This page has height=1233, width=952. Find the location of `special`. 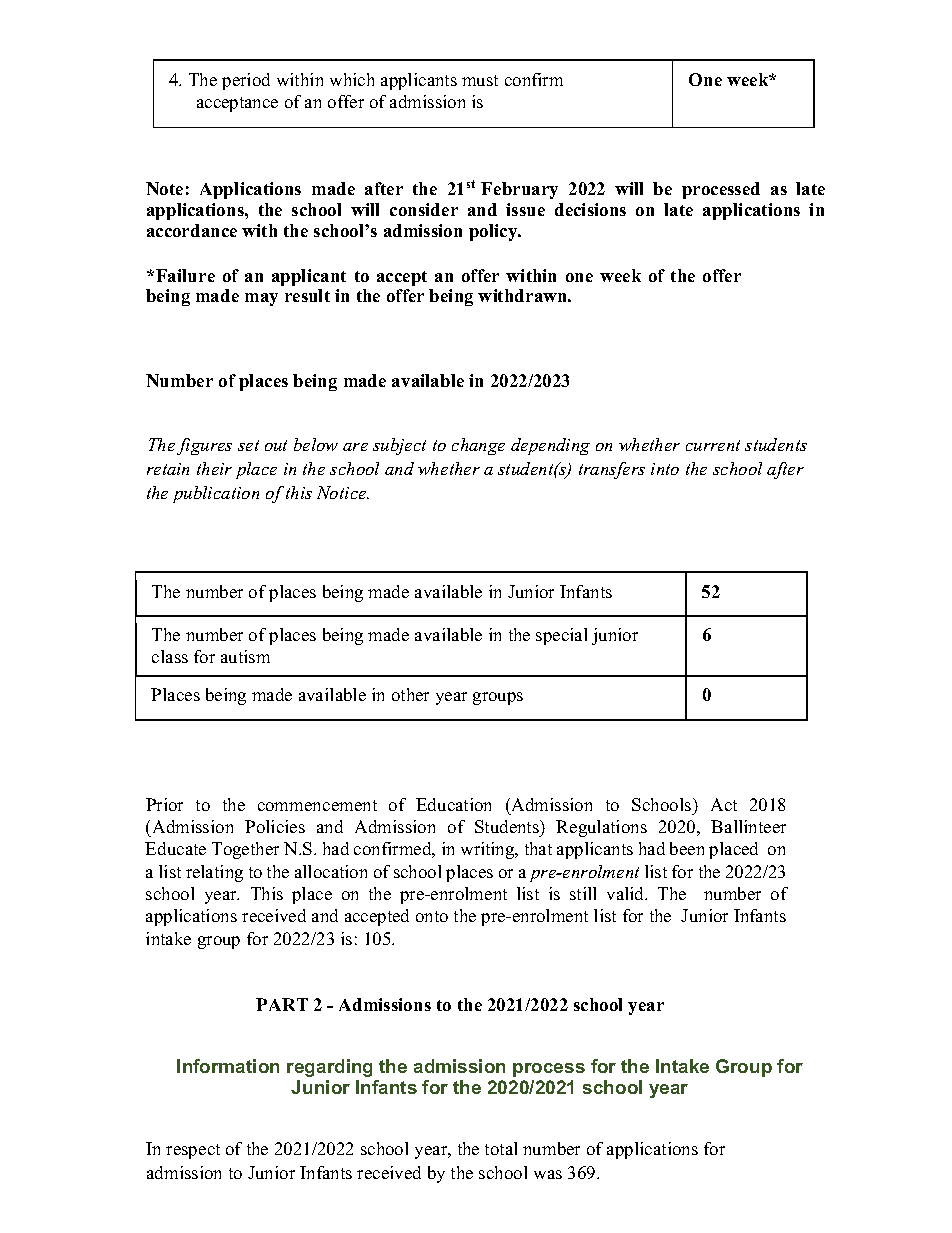

special is located at coordinates (561, 636).
